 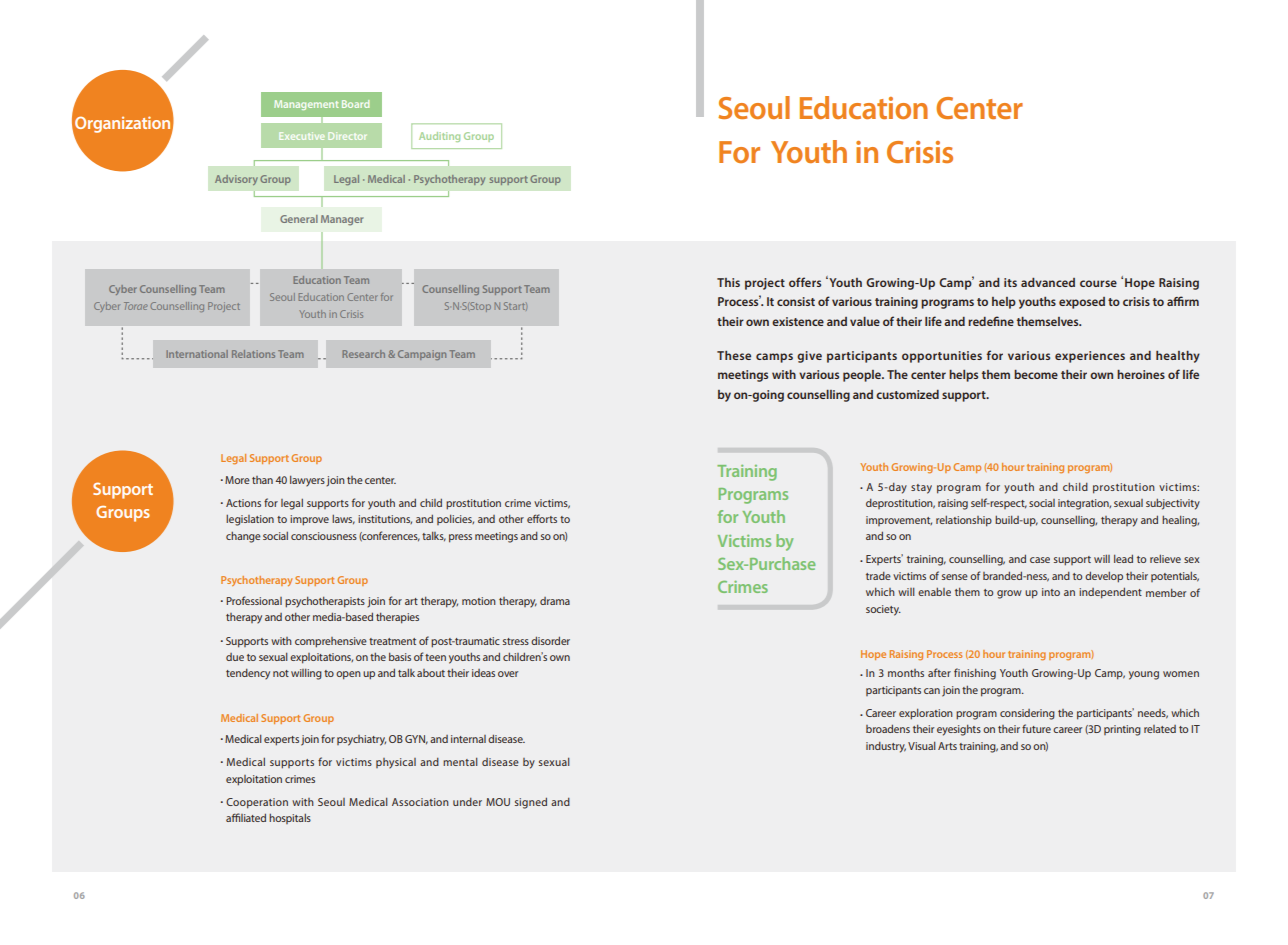 What do you see at coordinates (301, 136) in the screenshot?
I see `Executive` at bounding box center [301, 136].
